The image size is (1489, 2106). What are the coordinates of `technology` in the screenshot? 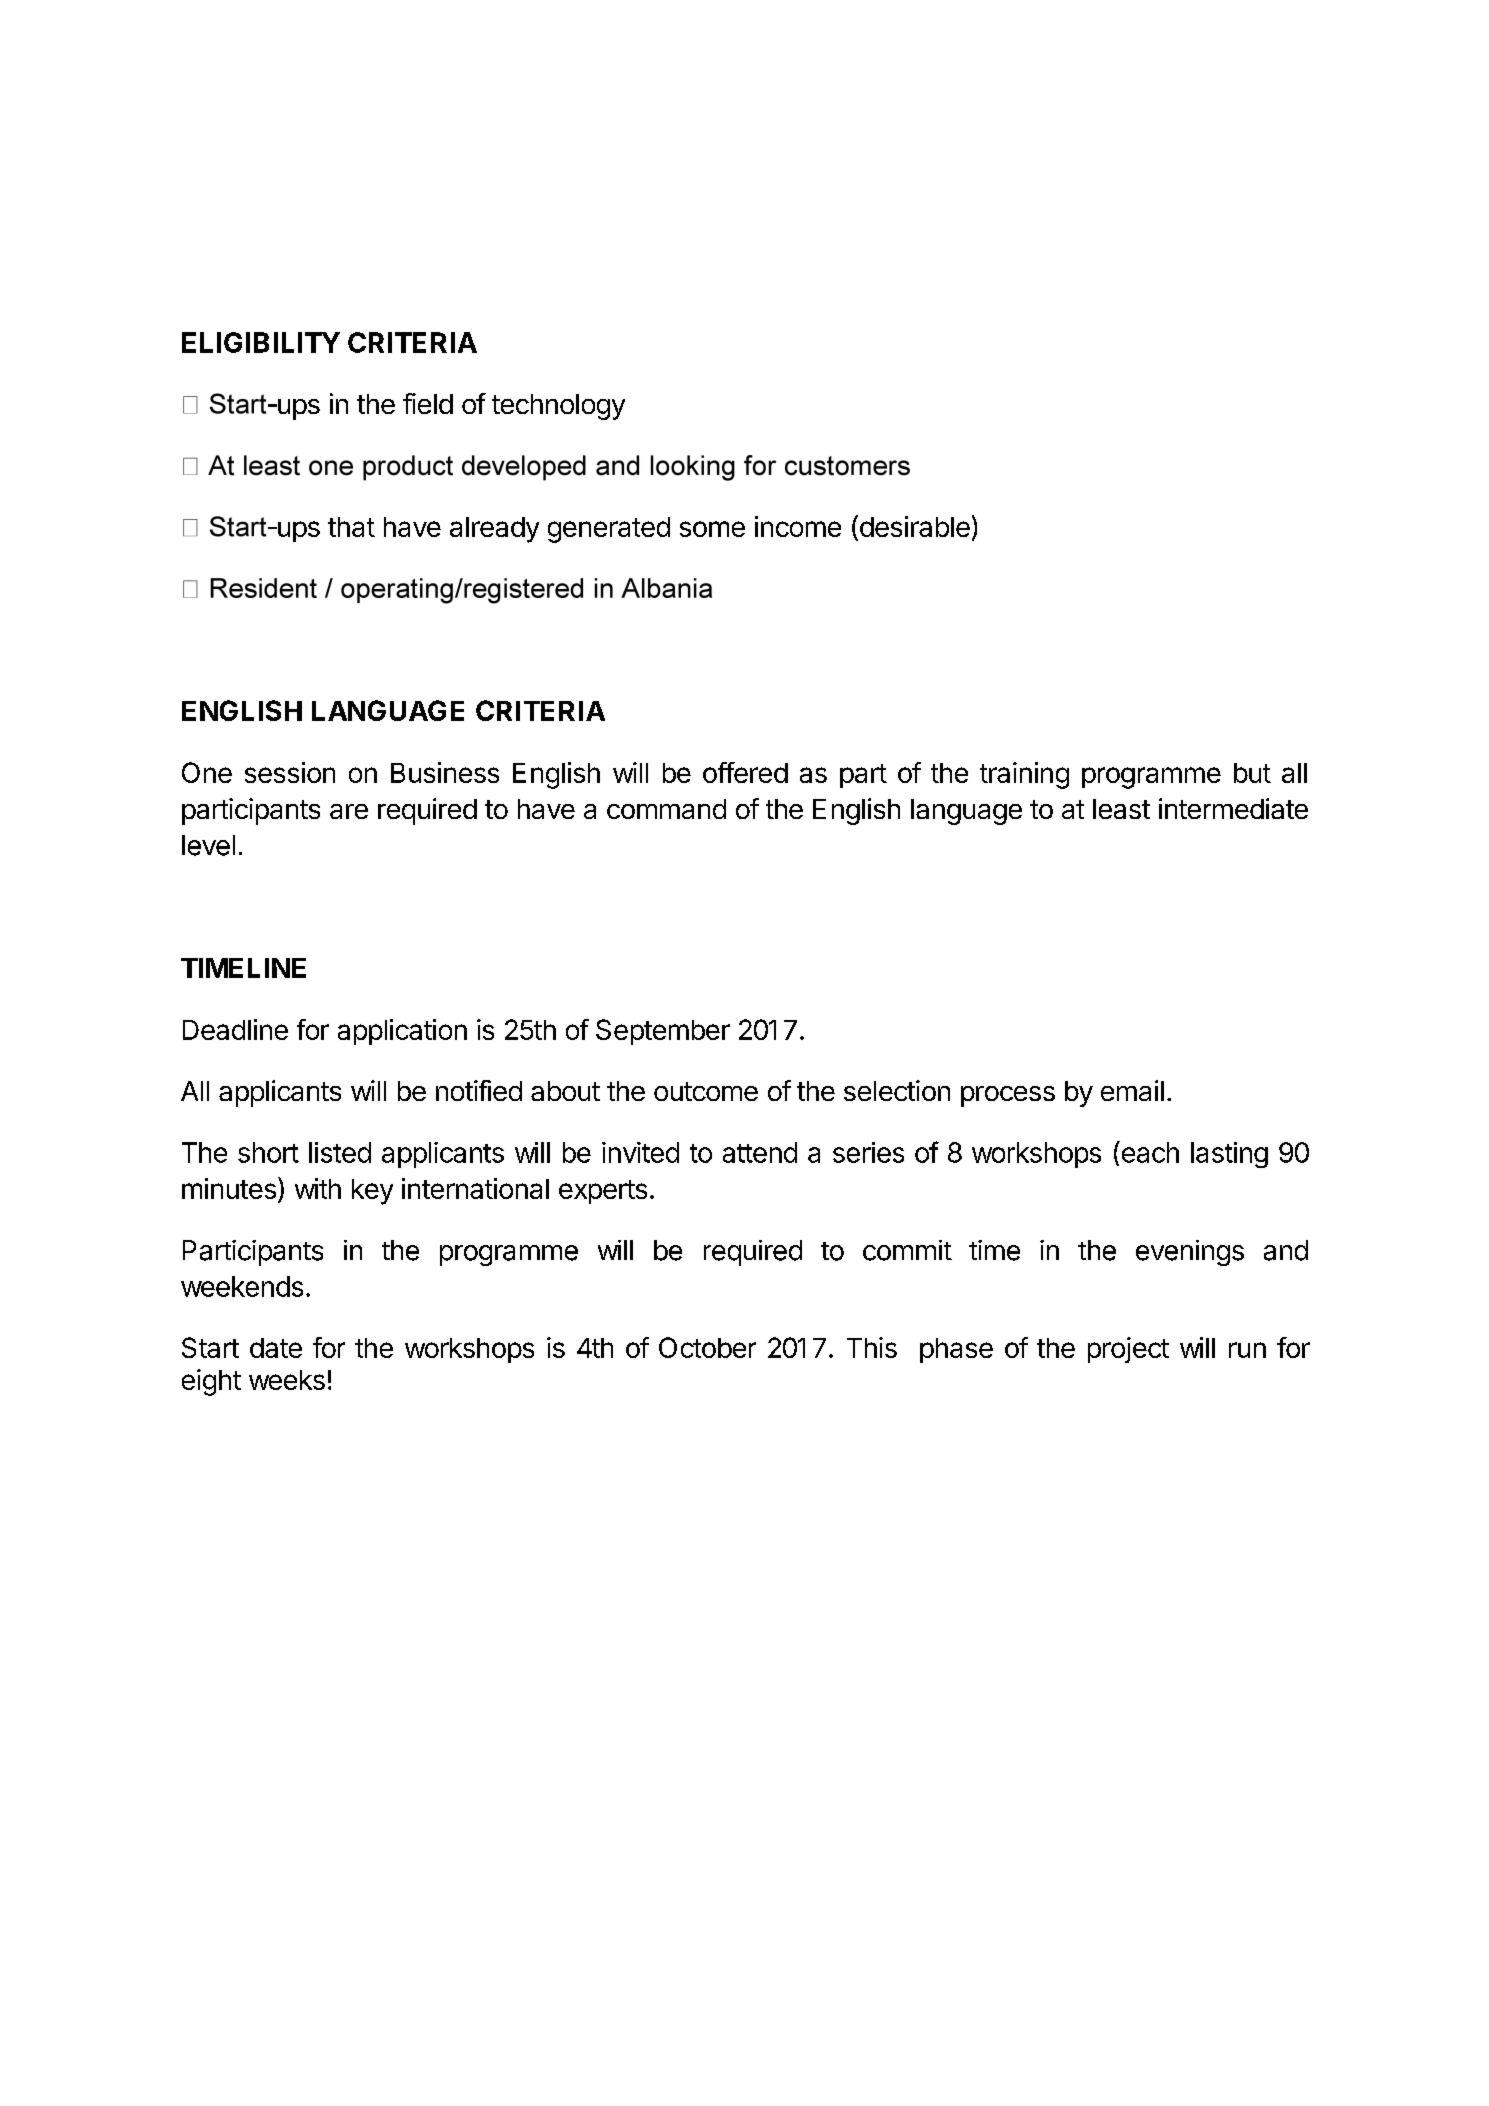 It's located at (558, 407).
